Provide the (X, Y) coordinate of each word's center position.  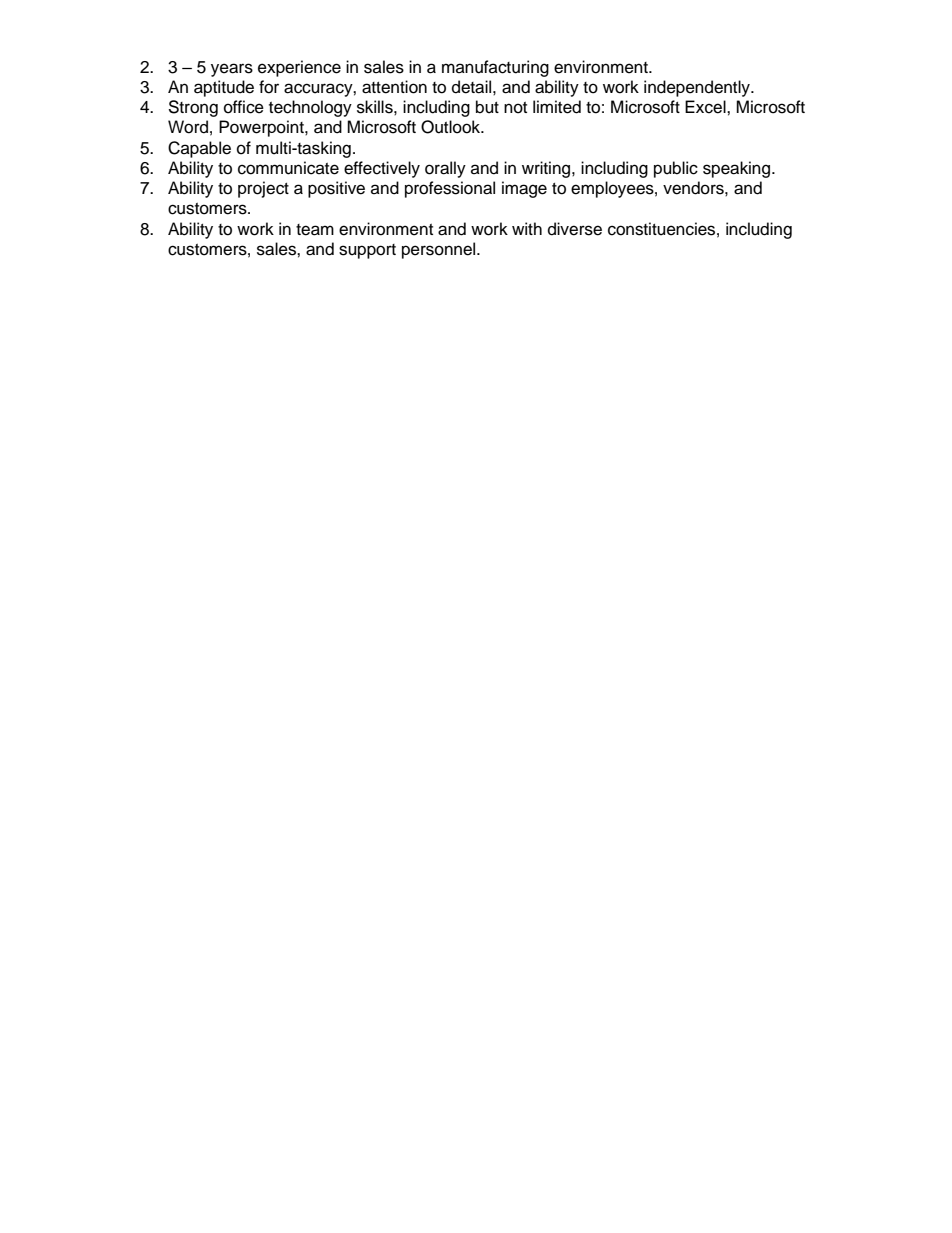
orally (445, 169)
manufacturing (495, 68)
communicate (288, 168)
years (232, 70)
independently (698, 88)
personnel (440, 250)
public (676, 169)
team (315, 230)
